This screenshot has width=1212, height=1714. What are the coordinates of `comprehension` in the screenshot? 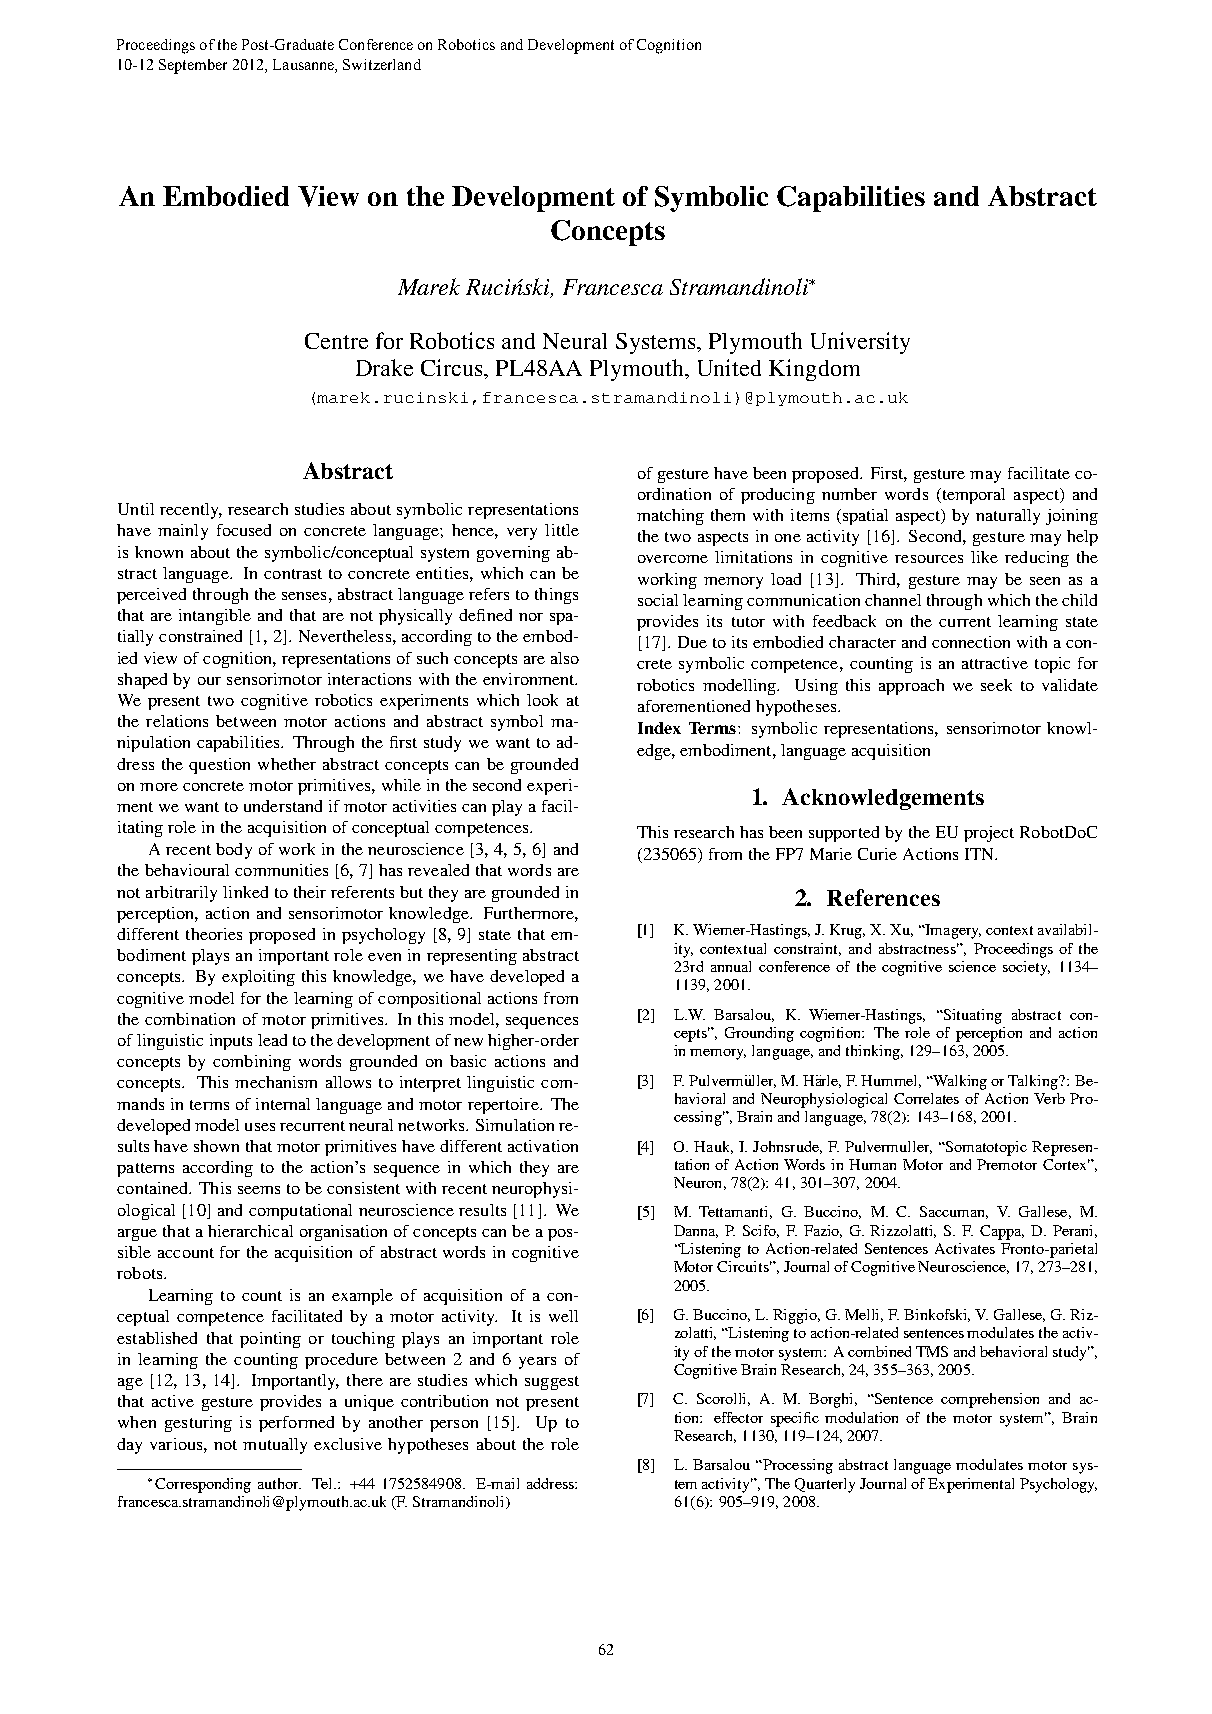 It's located at (990, 1400).
